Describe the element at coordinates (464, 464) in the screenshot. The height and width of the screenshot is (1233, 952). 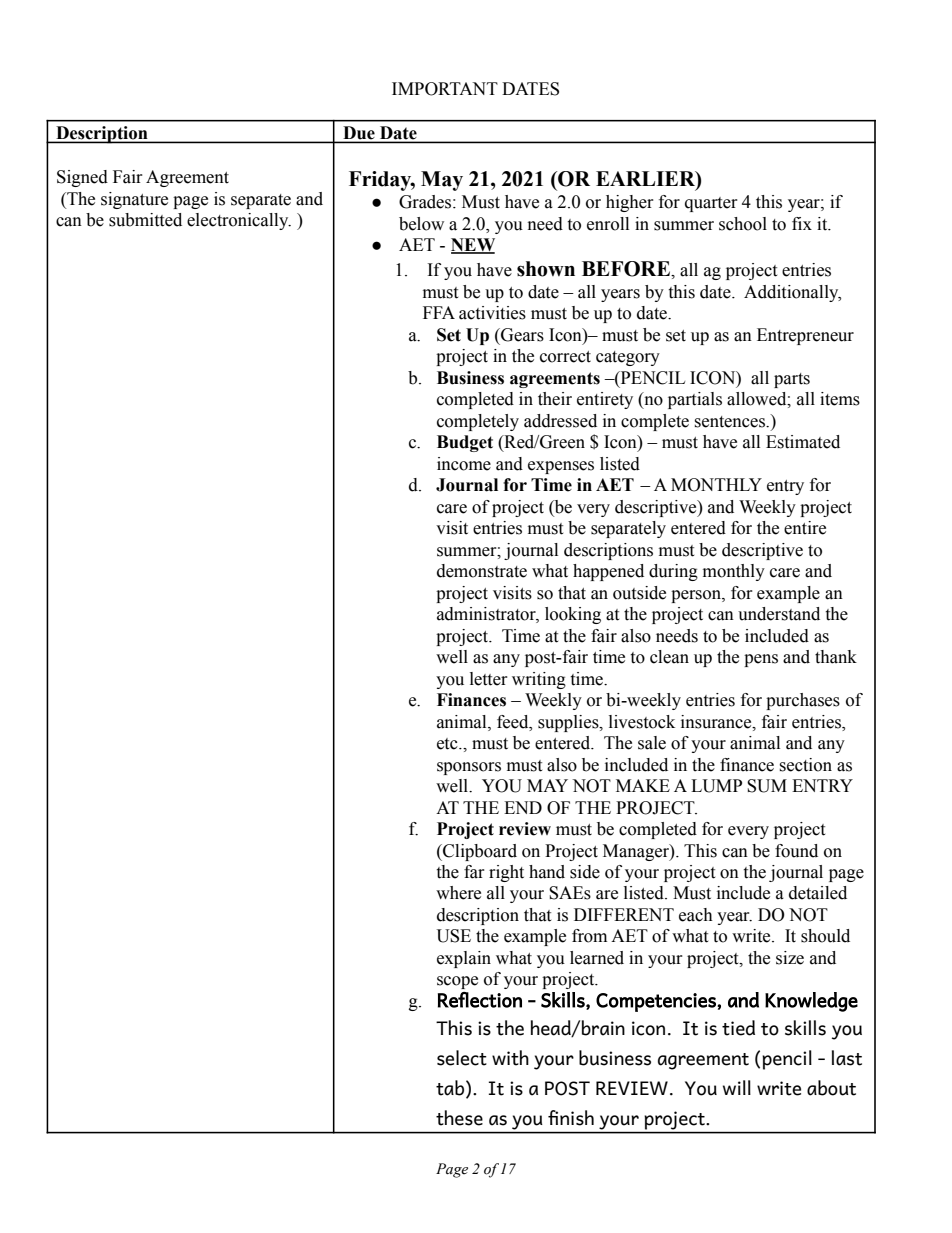
I see `income` at that location.
